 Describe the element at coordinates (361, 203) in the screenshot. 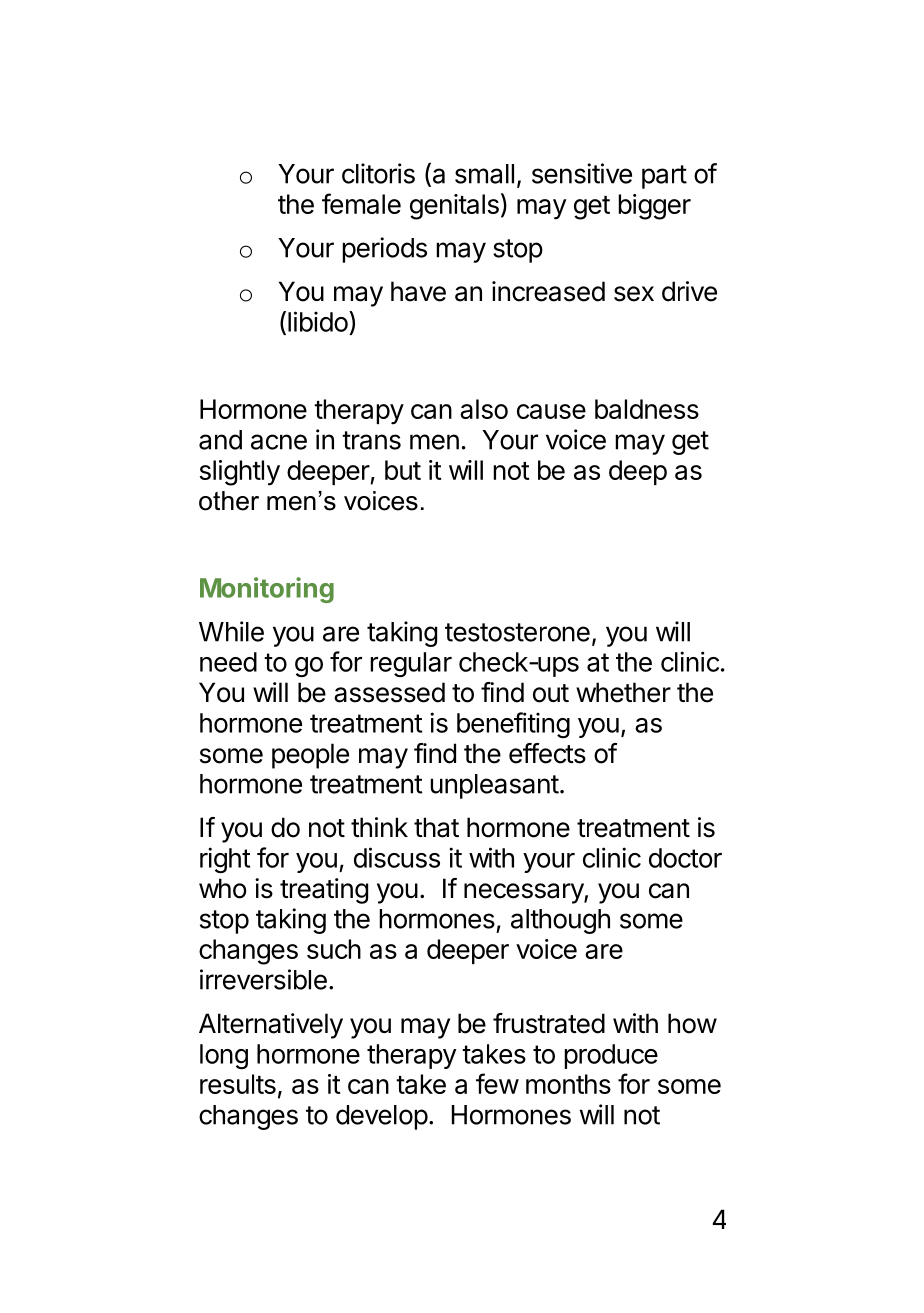

I see `female` at that location.
